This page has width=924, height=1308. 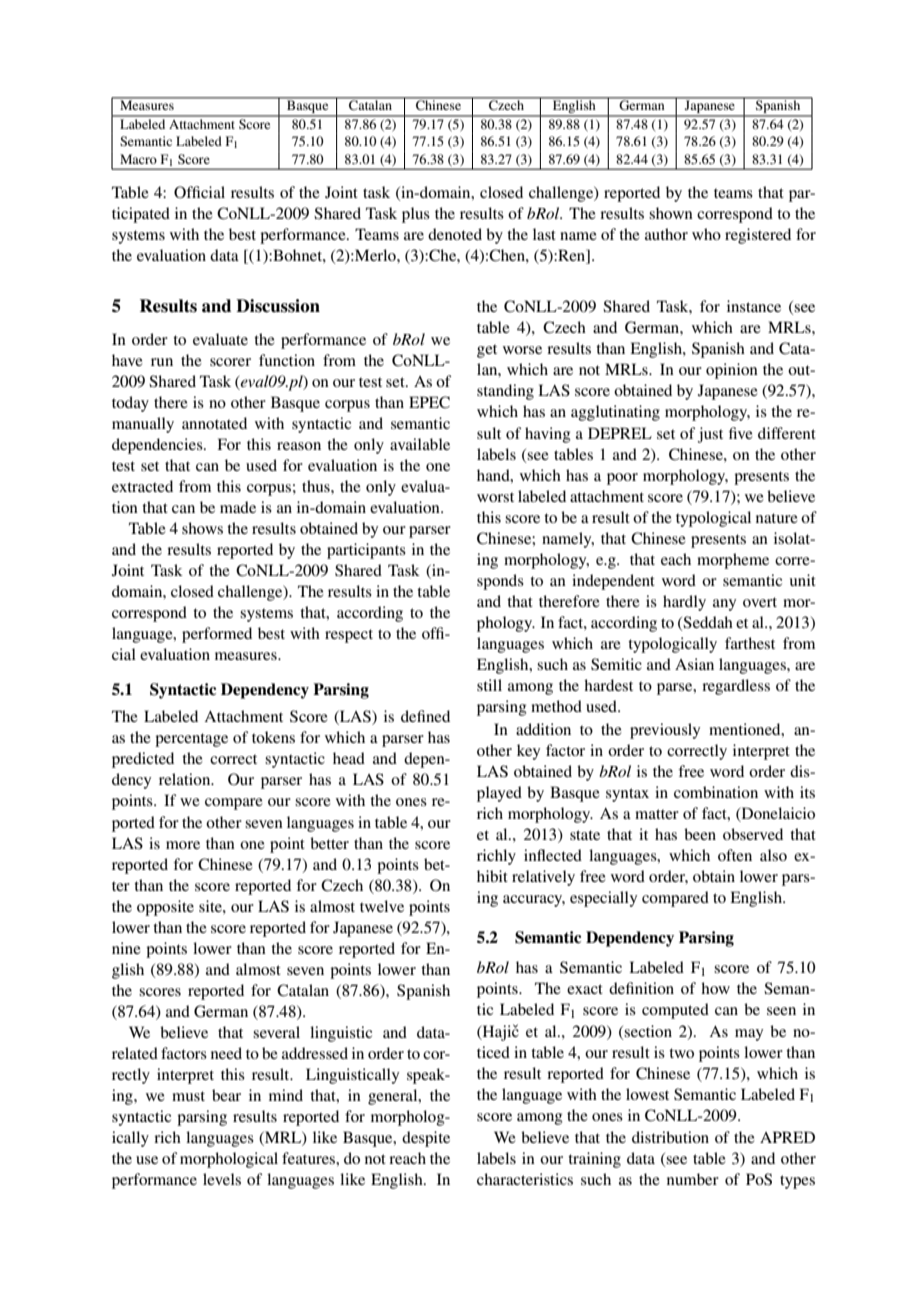 What do you see at coordinates (138, 159) in the page?
I see `Macro` at bounding box center [138, 159].
